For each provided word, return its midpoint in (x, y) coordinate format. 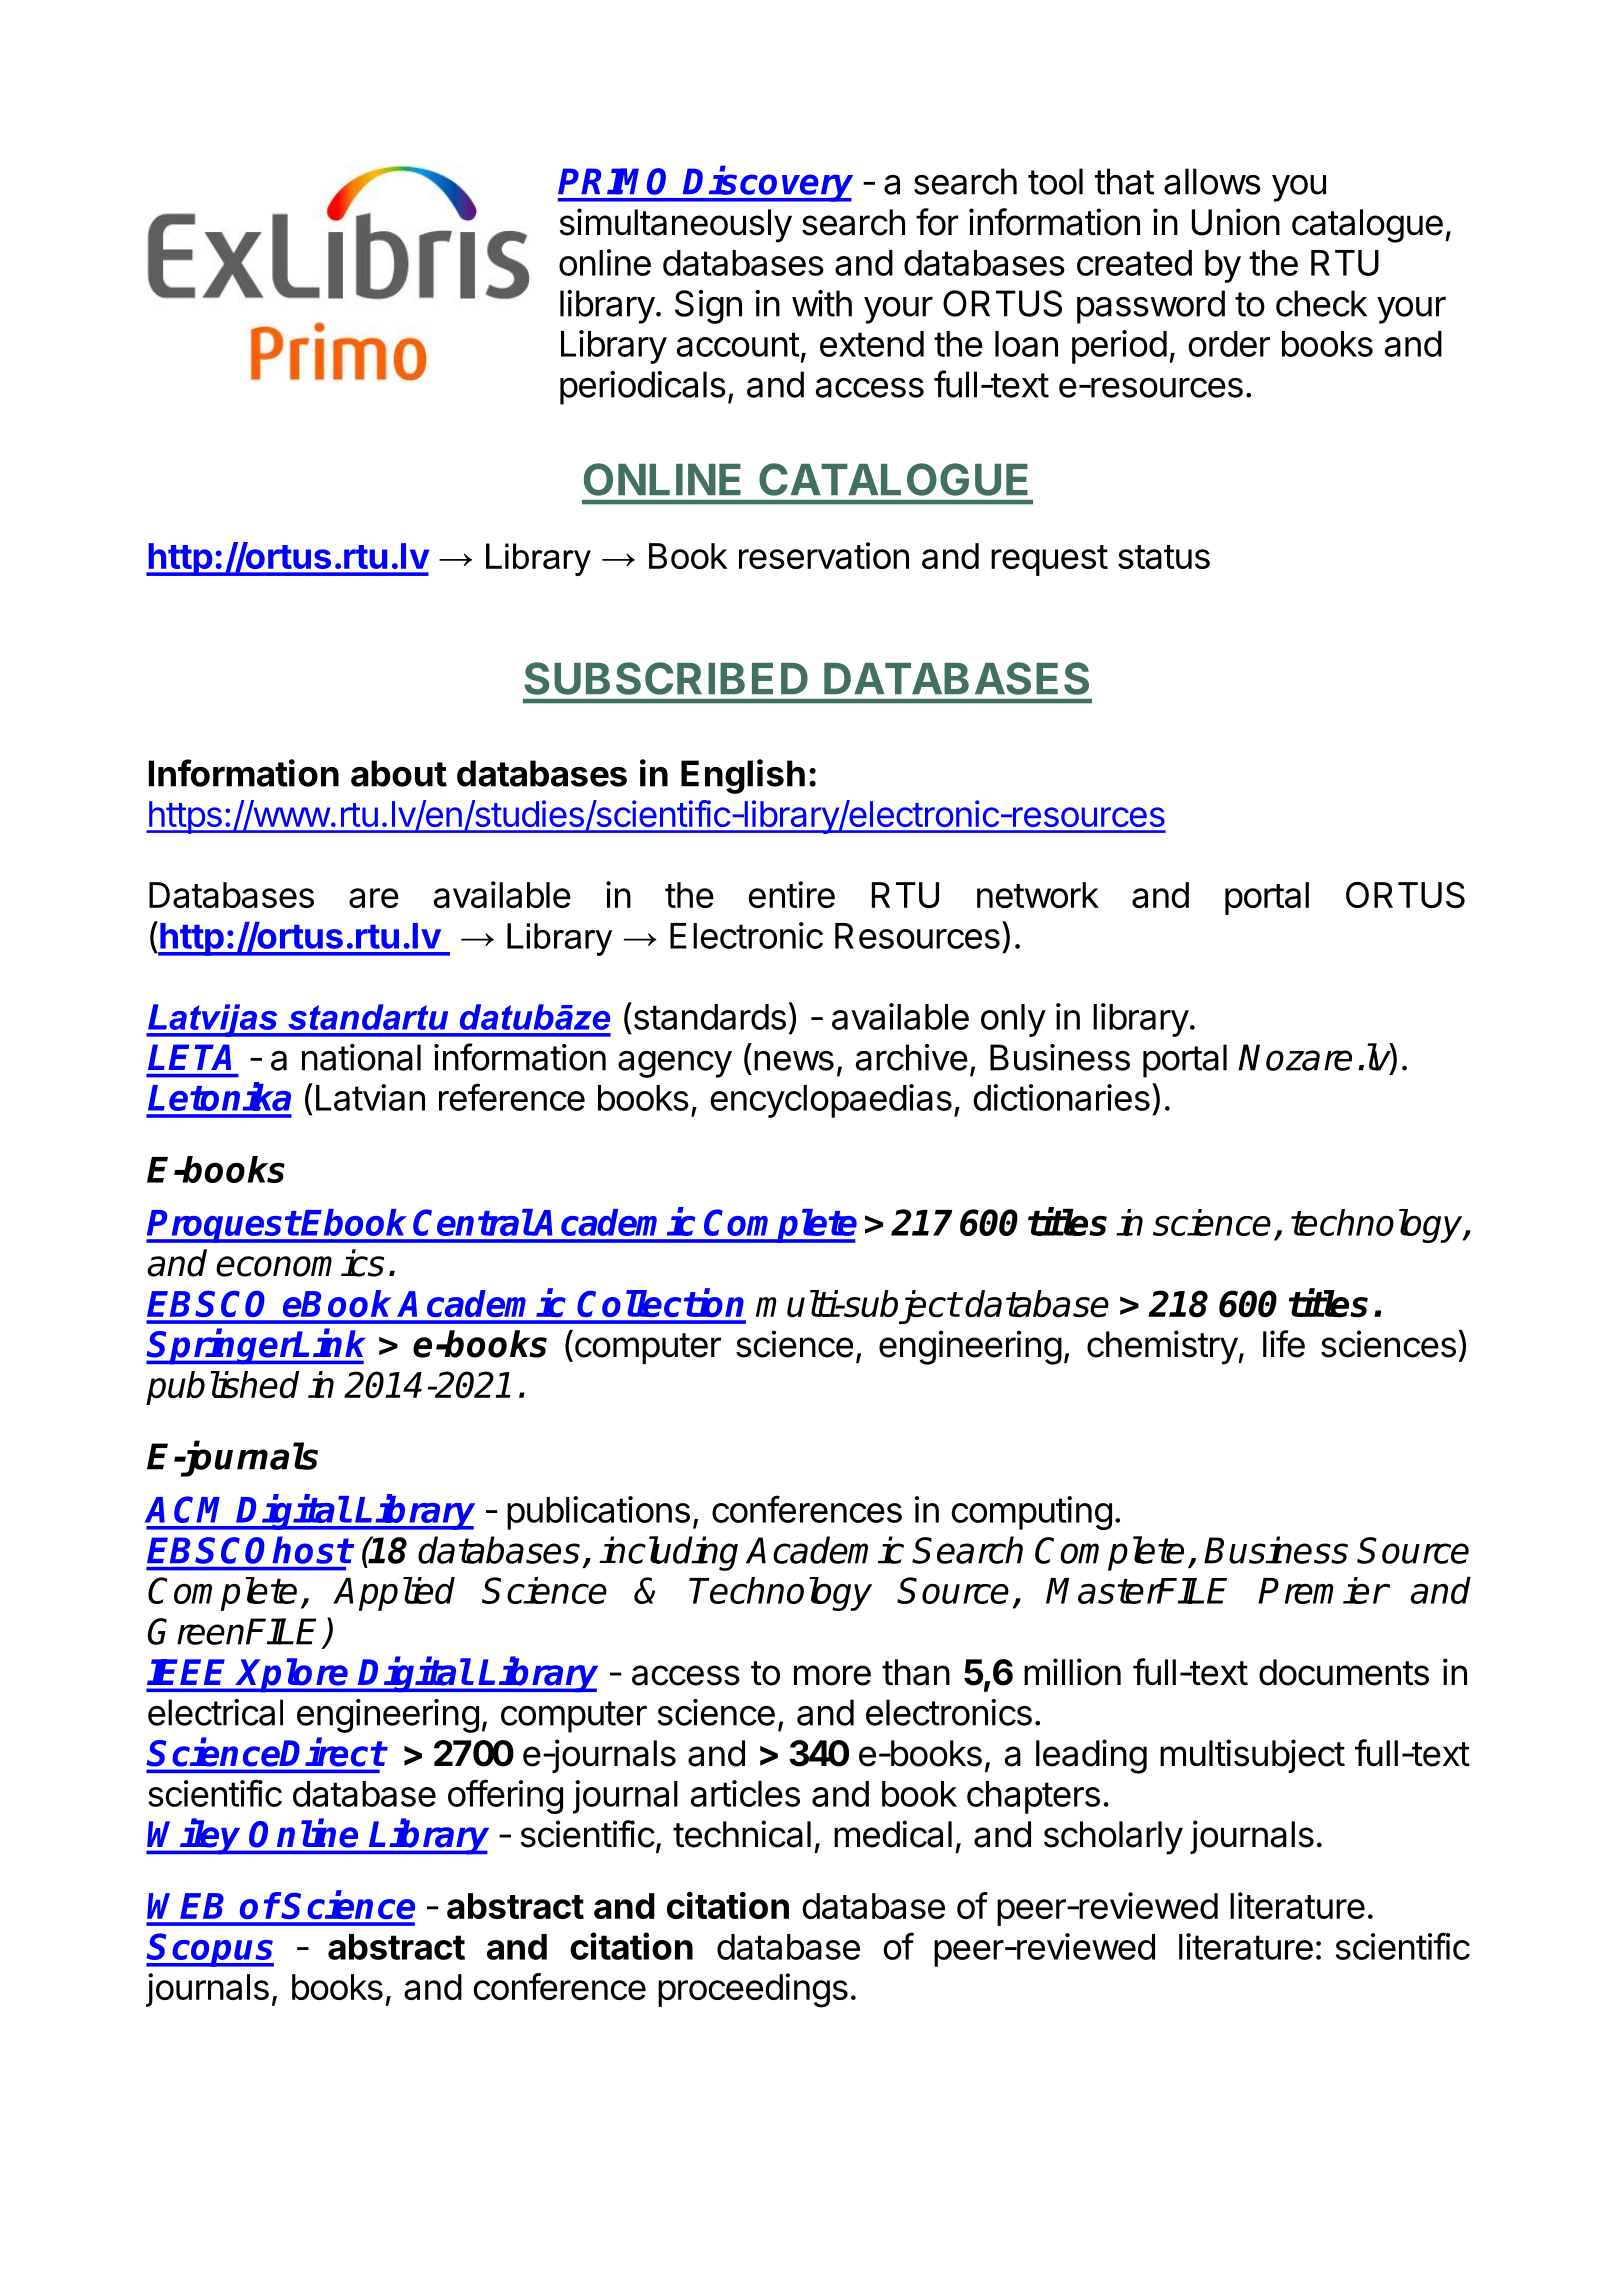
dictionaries (1062, 1097)
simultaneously (676, 225)
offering (505, 1796)
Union (1236, 222)
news (794, 1061)
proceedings (753, 1990)
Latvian (370, 1097)
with (822, 303)
